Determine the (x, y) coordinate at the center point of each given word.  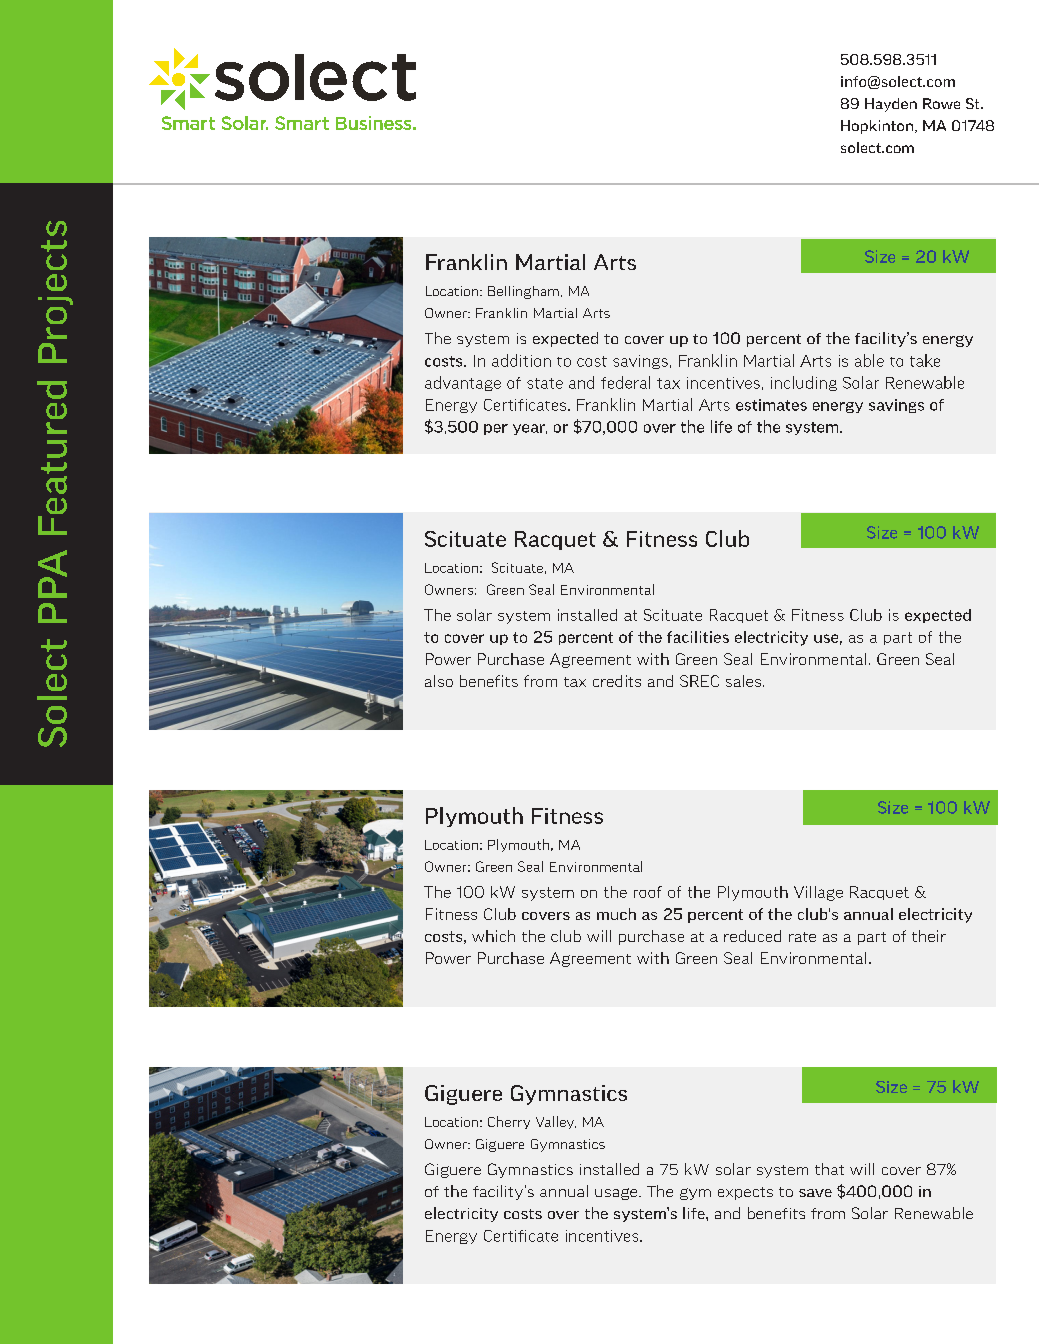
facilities (698, 637)
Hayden (891, 105)
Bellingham (523, 292)
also (439, 681)
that (829, 1169)
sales (743, 681)
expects (745, 1193)
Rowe (941, 103)
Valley (556, 1122)
